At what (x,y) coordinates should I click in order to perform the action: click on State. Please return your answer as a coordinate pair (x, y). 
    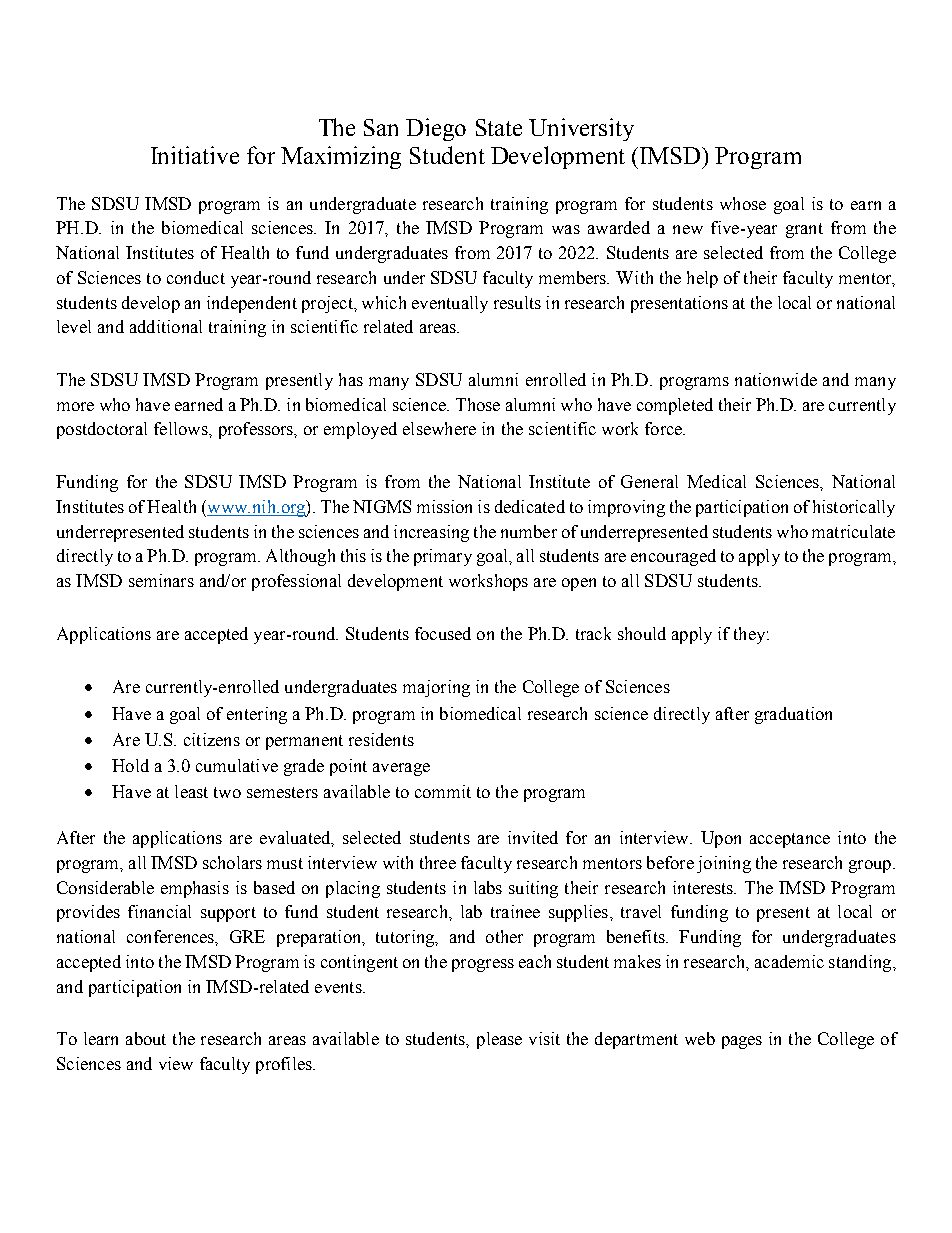
    Looking at the image, I should click on (499, 127).
